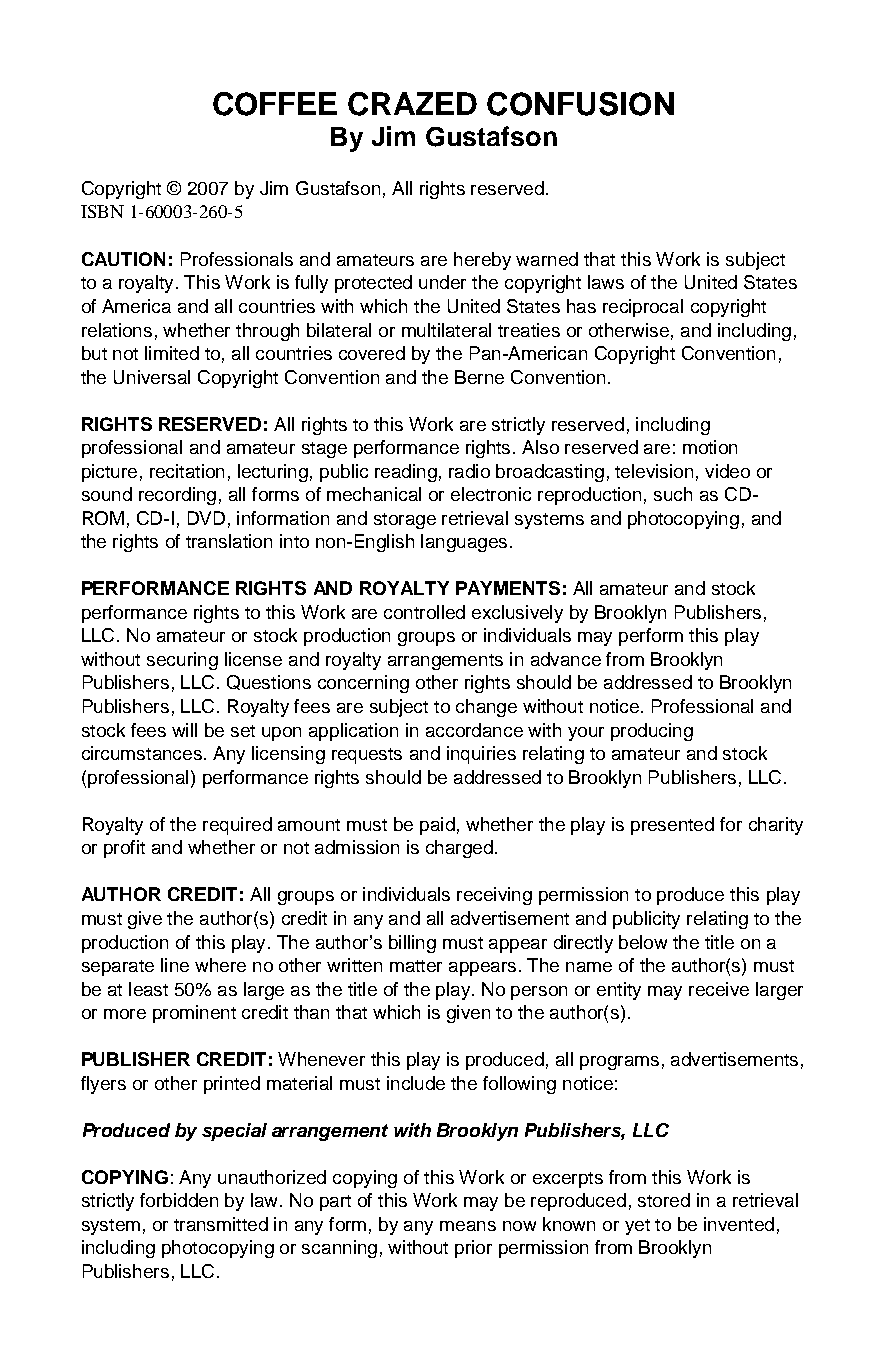 This screenshot has width=887, height=1372. I want to click on forbidden, so click(179, 1200).
